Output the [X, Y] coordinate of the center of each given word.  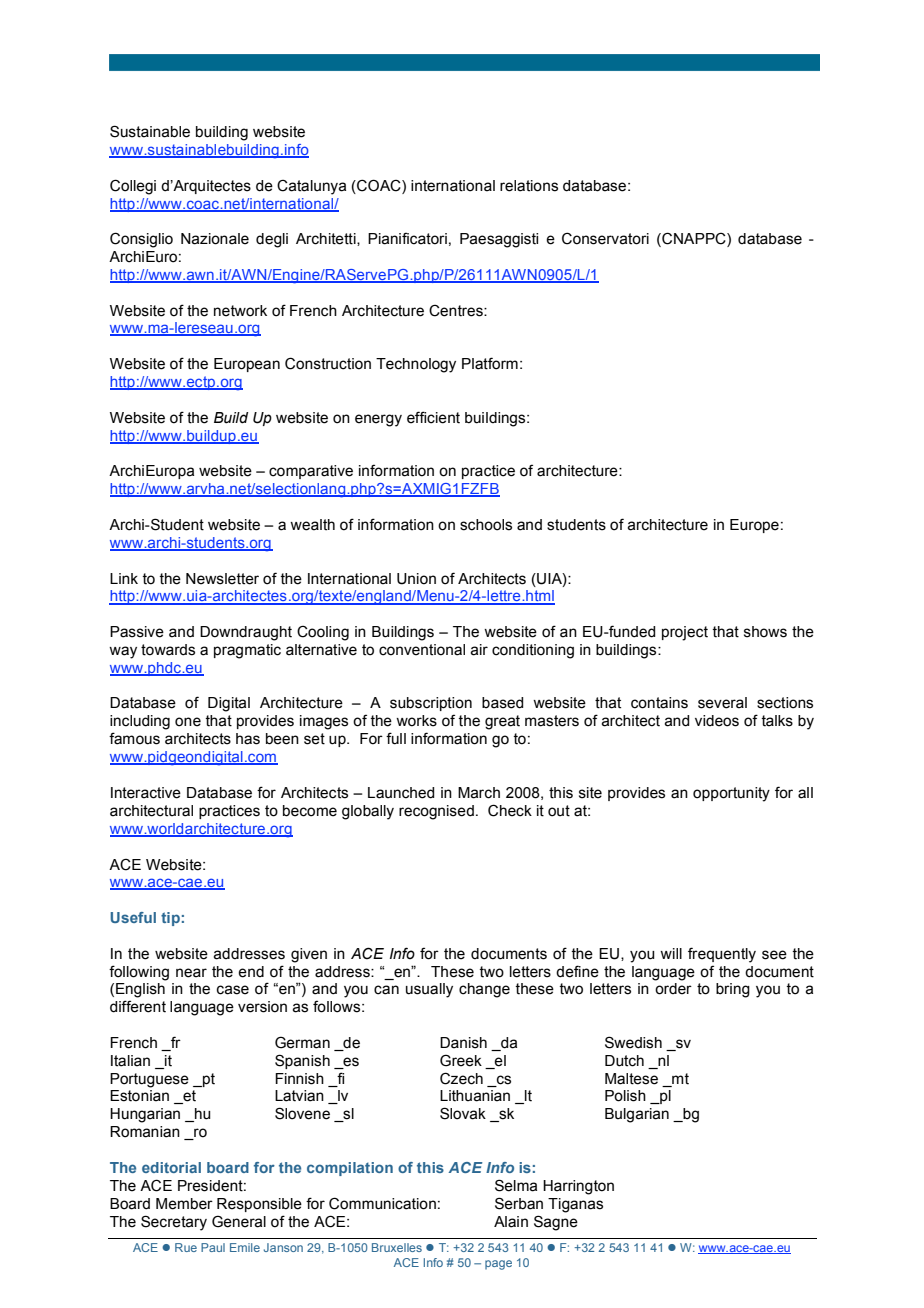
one [188, 722]
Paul [213, 1247]
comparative [311, 472]
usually [429, 990]
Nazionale [215, 239]
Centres [457, 311]
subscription [431, 704]
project [685, 633]
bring [733, 990]
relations [529, 186]
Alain [511, 1222]
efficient [433, 417]
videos [717, 721]
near [191, 973]
